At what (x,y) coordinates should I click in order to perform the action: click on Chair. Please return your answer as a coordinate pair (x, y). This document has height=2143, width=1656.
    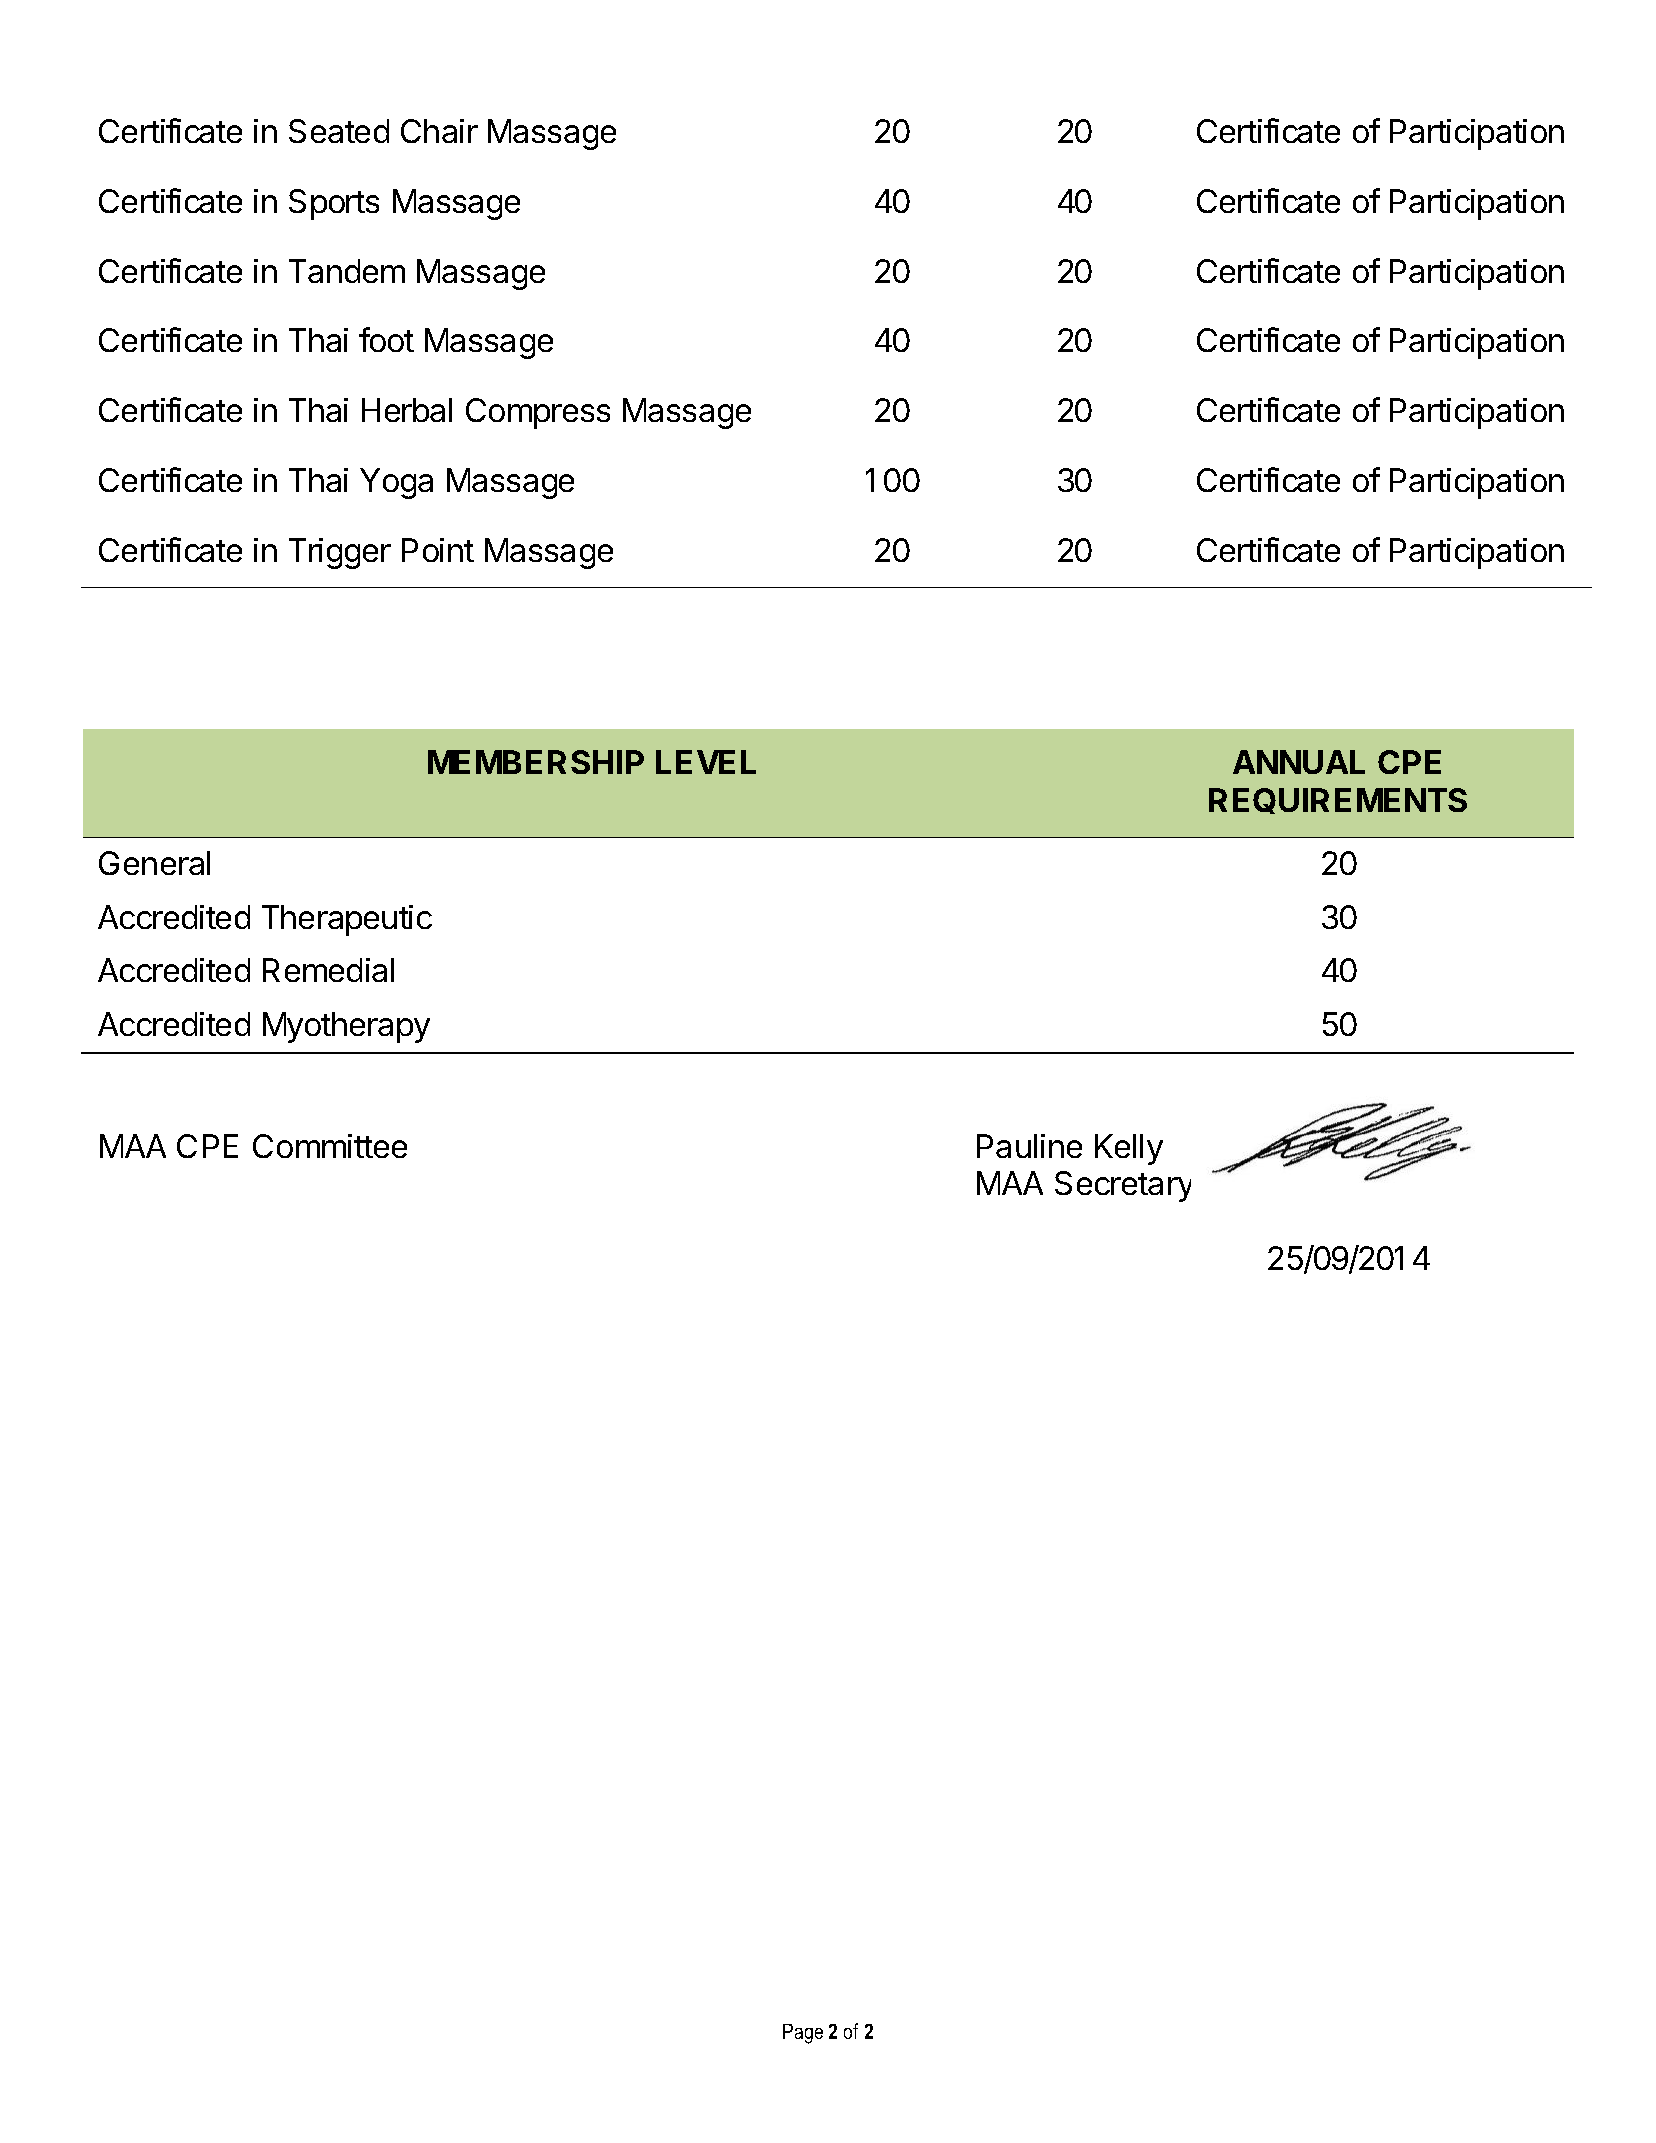
    Looking at the image, I should click on (439, 131).
